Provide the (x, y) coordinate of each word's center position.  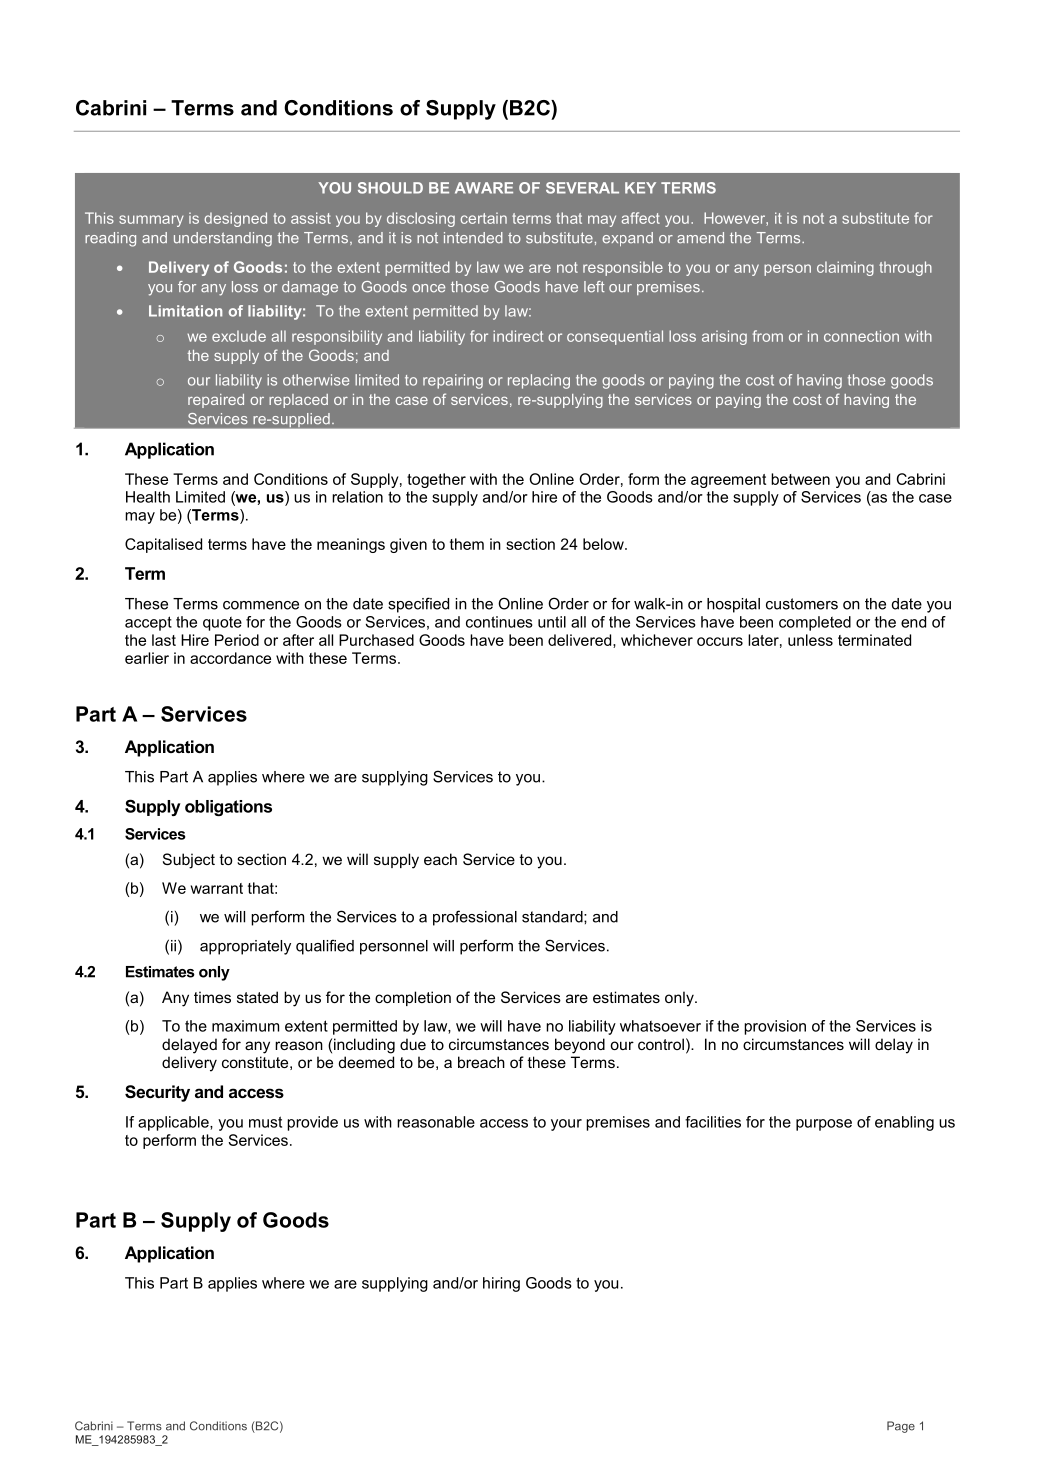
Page (901, 1427)
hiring (501, 1284)
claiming (845, 268)
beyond (580, 1046)
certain (484, 218)
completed (815, 623)
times (212, 997)
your (566, 1125)
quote (222, 624)
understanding (223, 239)
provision (775, 1027)
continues (499, 622)
